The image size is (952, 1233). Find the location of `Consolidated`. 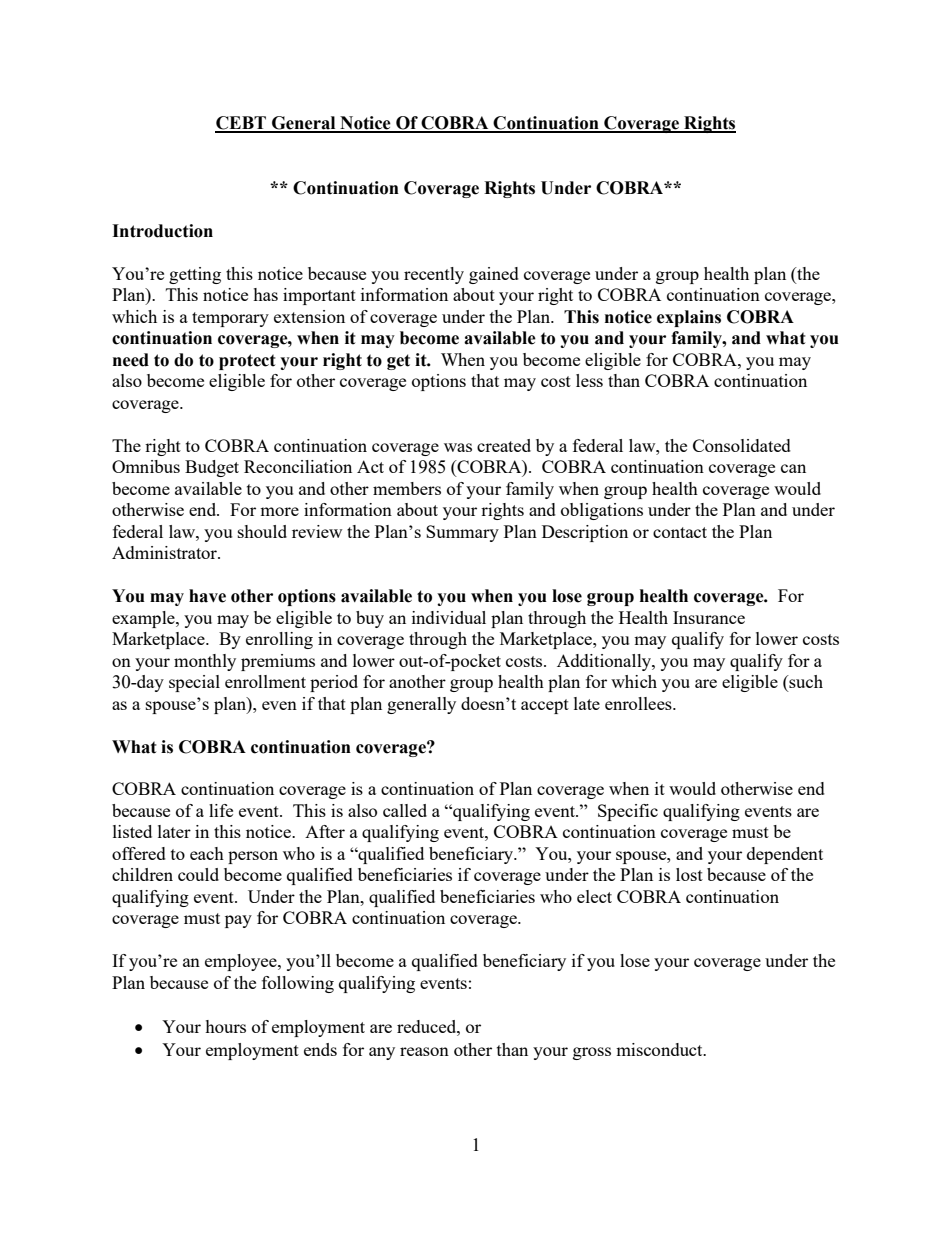

Consolidated is located at coordinates (742, 445).
